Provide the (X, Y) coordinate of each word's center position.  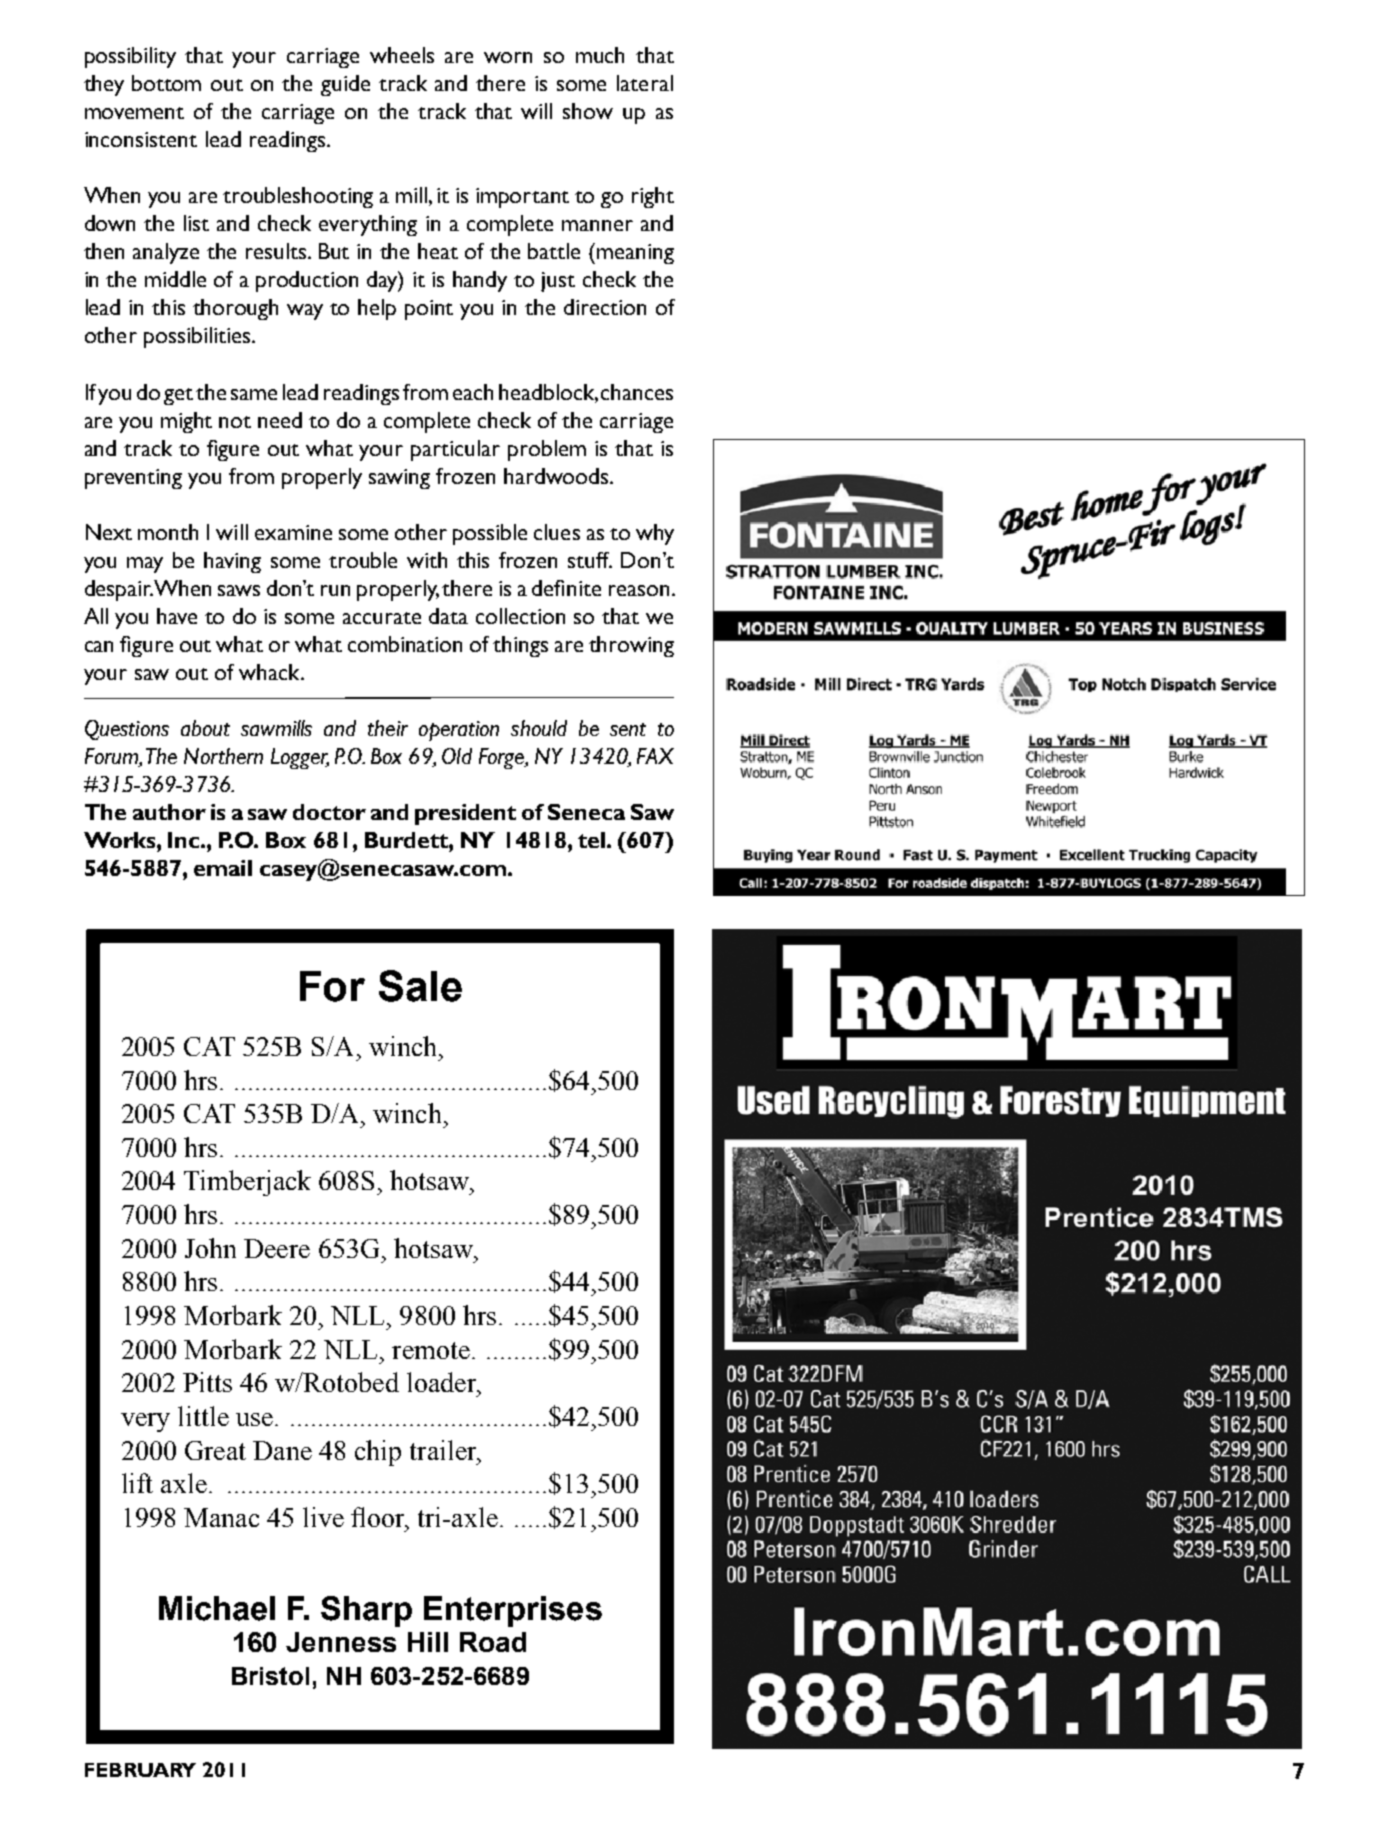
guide (345, 85)
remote (431, 1350)
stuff (590, 560)
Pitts (207, 1382)
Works (121, 840)
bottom (166, 83)
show (588, 111)
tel (593, 840)
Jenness (341, 1642)
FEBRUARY (140, 1770)
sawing (399, 479)
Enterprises (513, 1611)
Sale (420, 986)
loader (443, 1382)
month (168, 532)
